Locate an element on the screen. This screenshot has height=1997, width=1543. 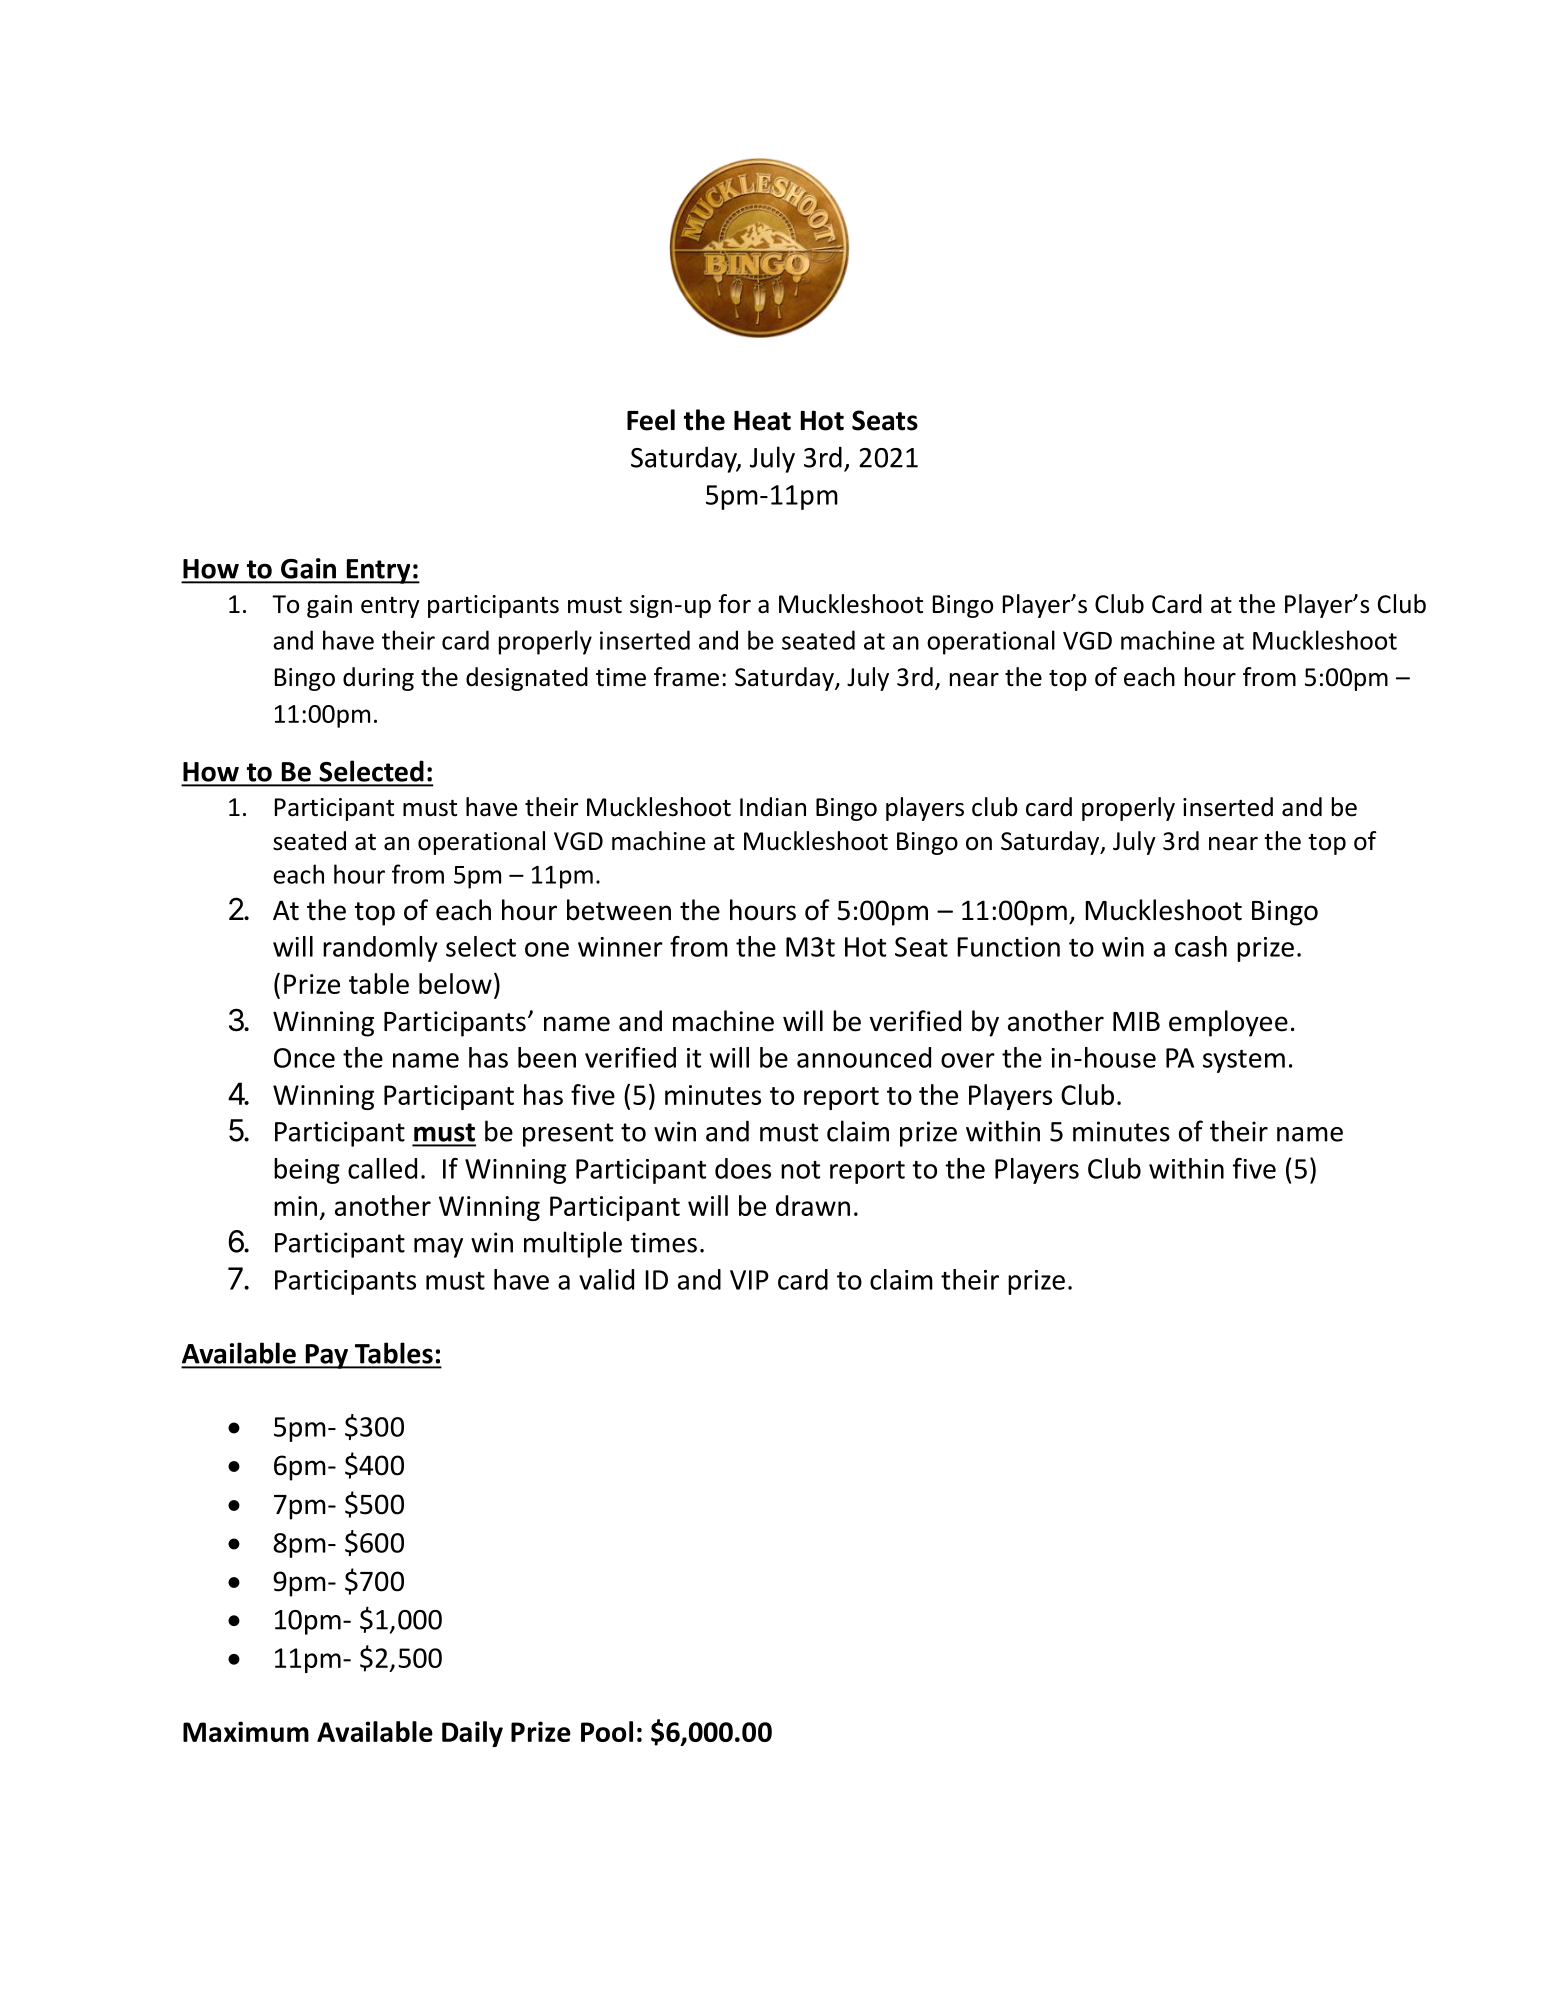
Once is located at coordinates (304, 1058).
